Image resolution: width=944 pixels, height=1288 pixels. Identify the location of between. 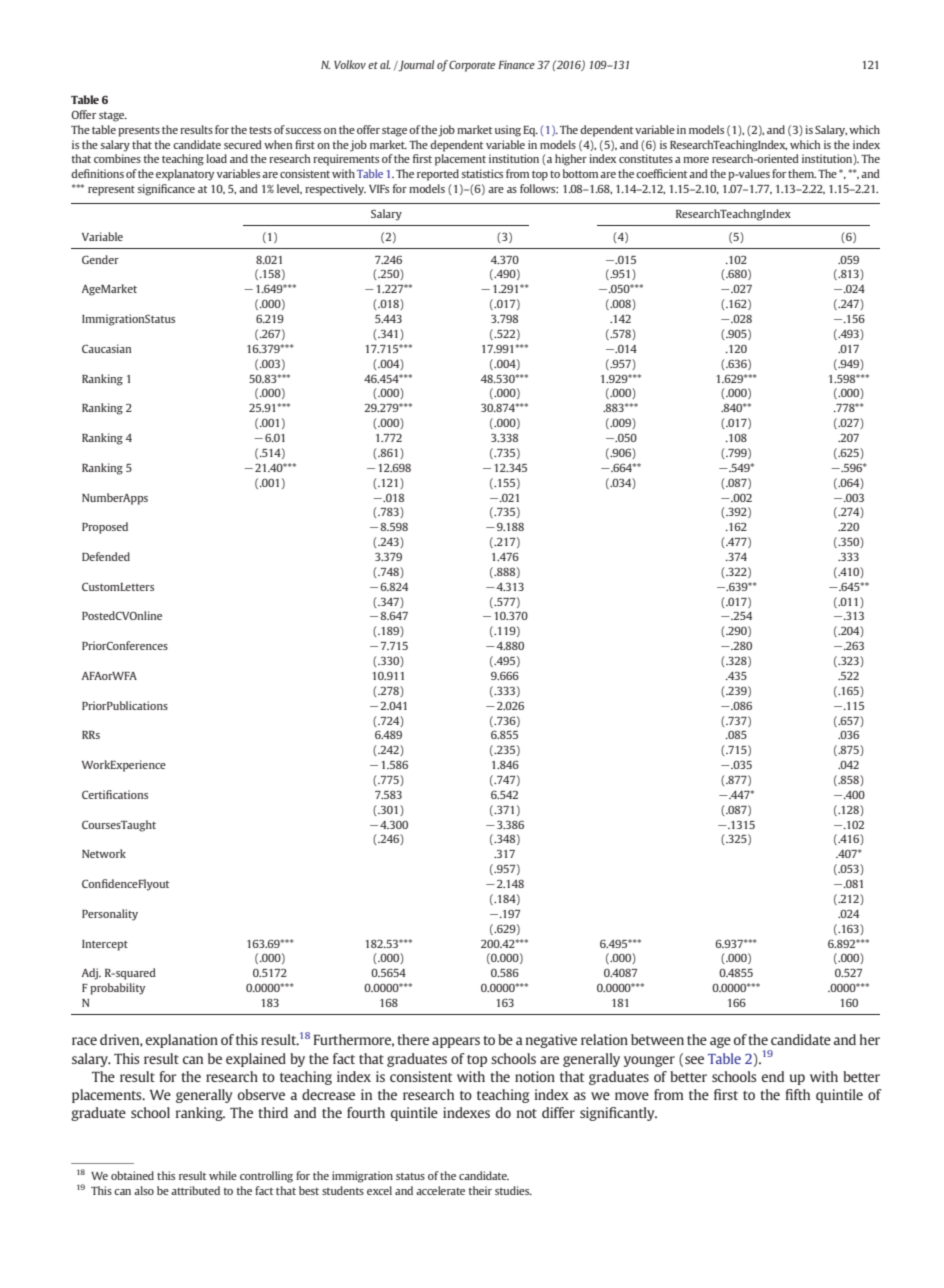
(657, 1039).
